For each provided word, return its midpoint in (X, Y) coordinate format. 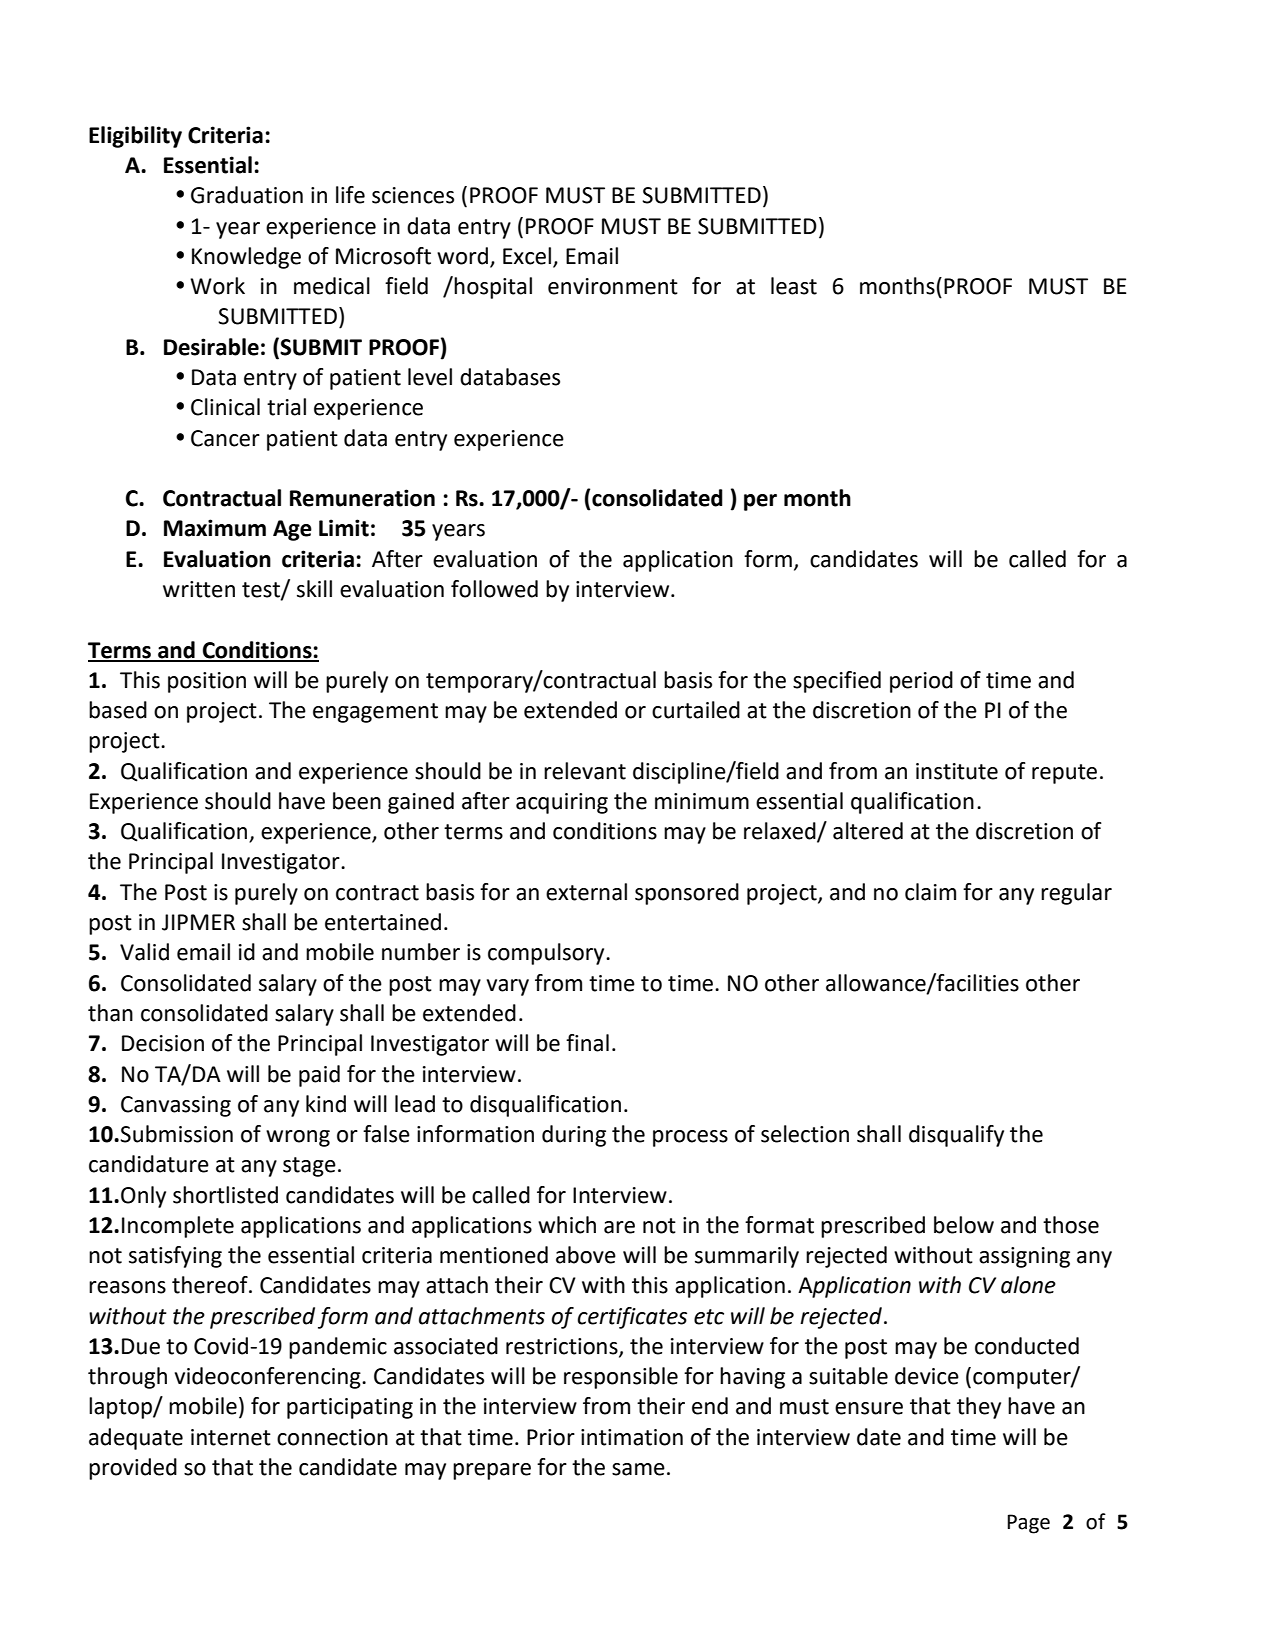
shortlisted (225, 1195)
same (638, 1469)
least (794, 286)
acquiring (562, 803)
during (574, 1136)
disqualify (956, 1136)
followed (494, 589)
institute (957, 771)
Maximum (215, 528)
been (357, 801)
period (921, 682)
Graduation (247, 195)
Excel (527, 256)
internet (231, 1437)
